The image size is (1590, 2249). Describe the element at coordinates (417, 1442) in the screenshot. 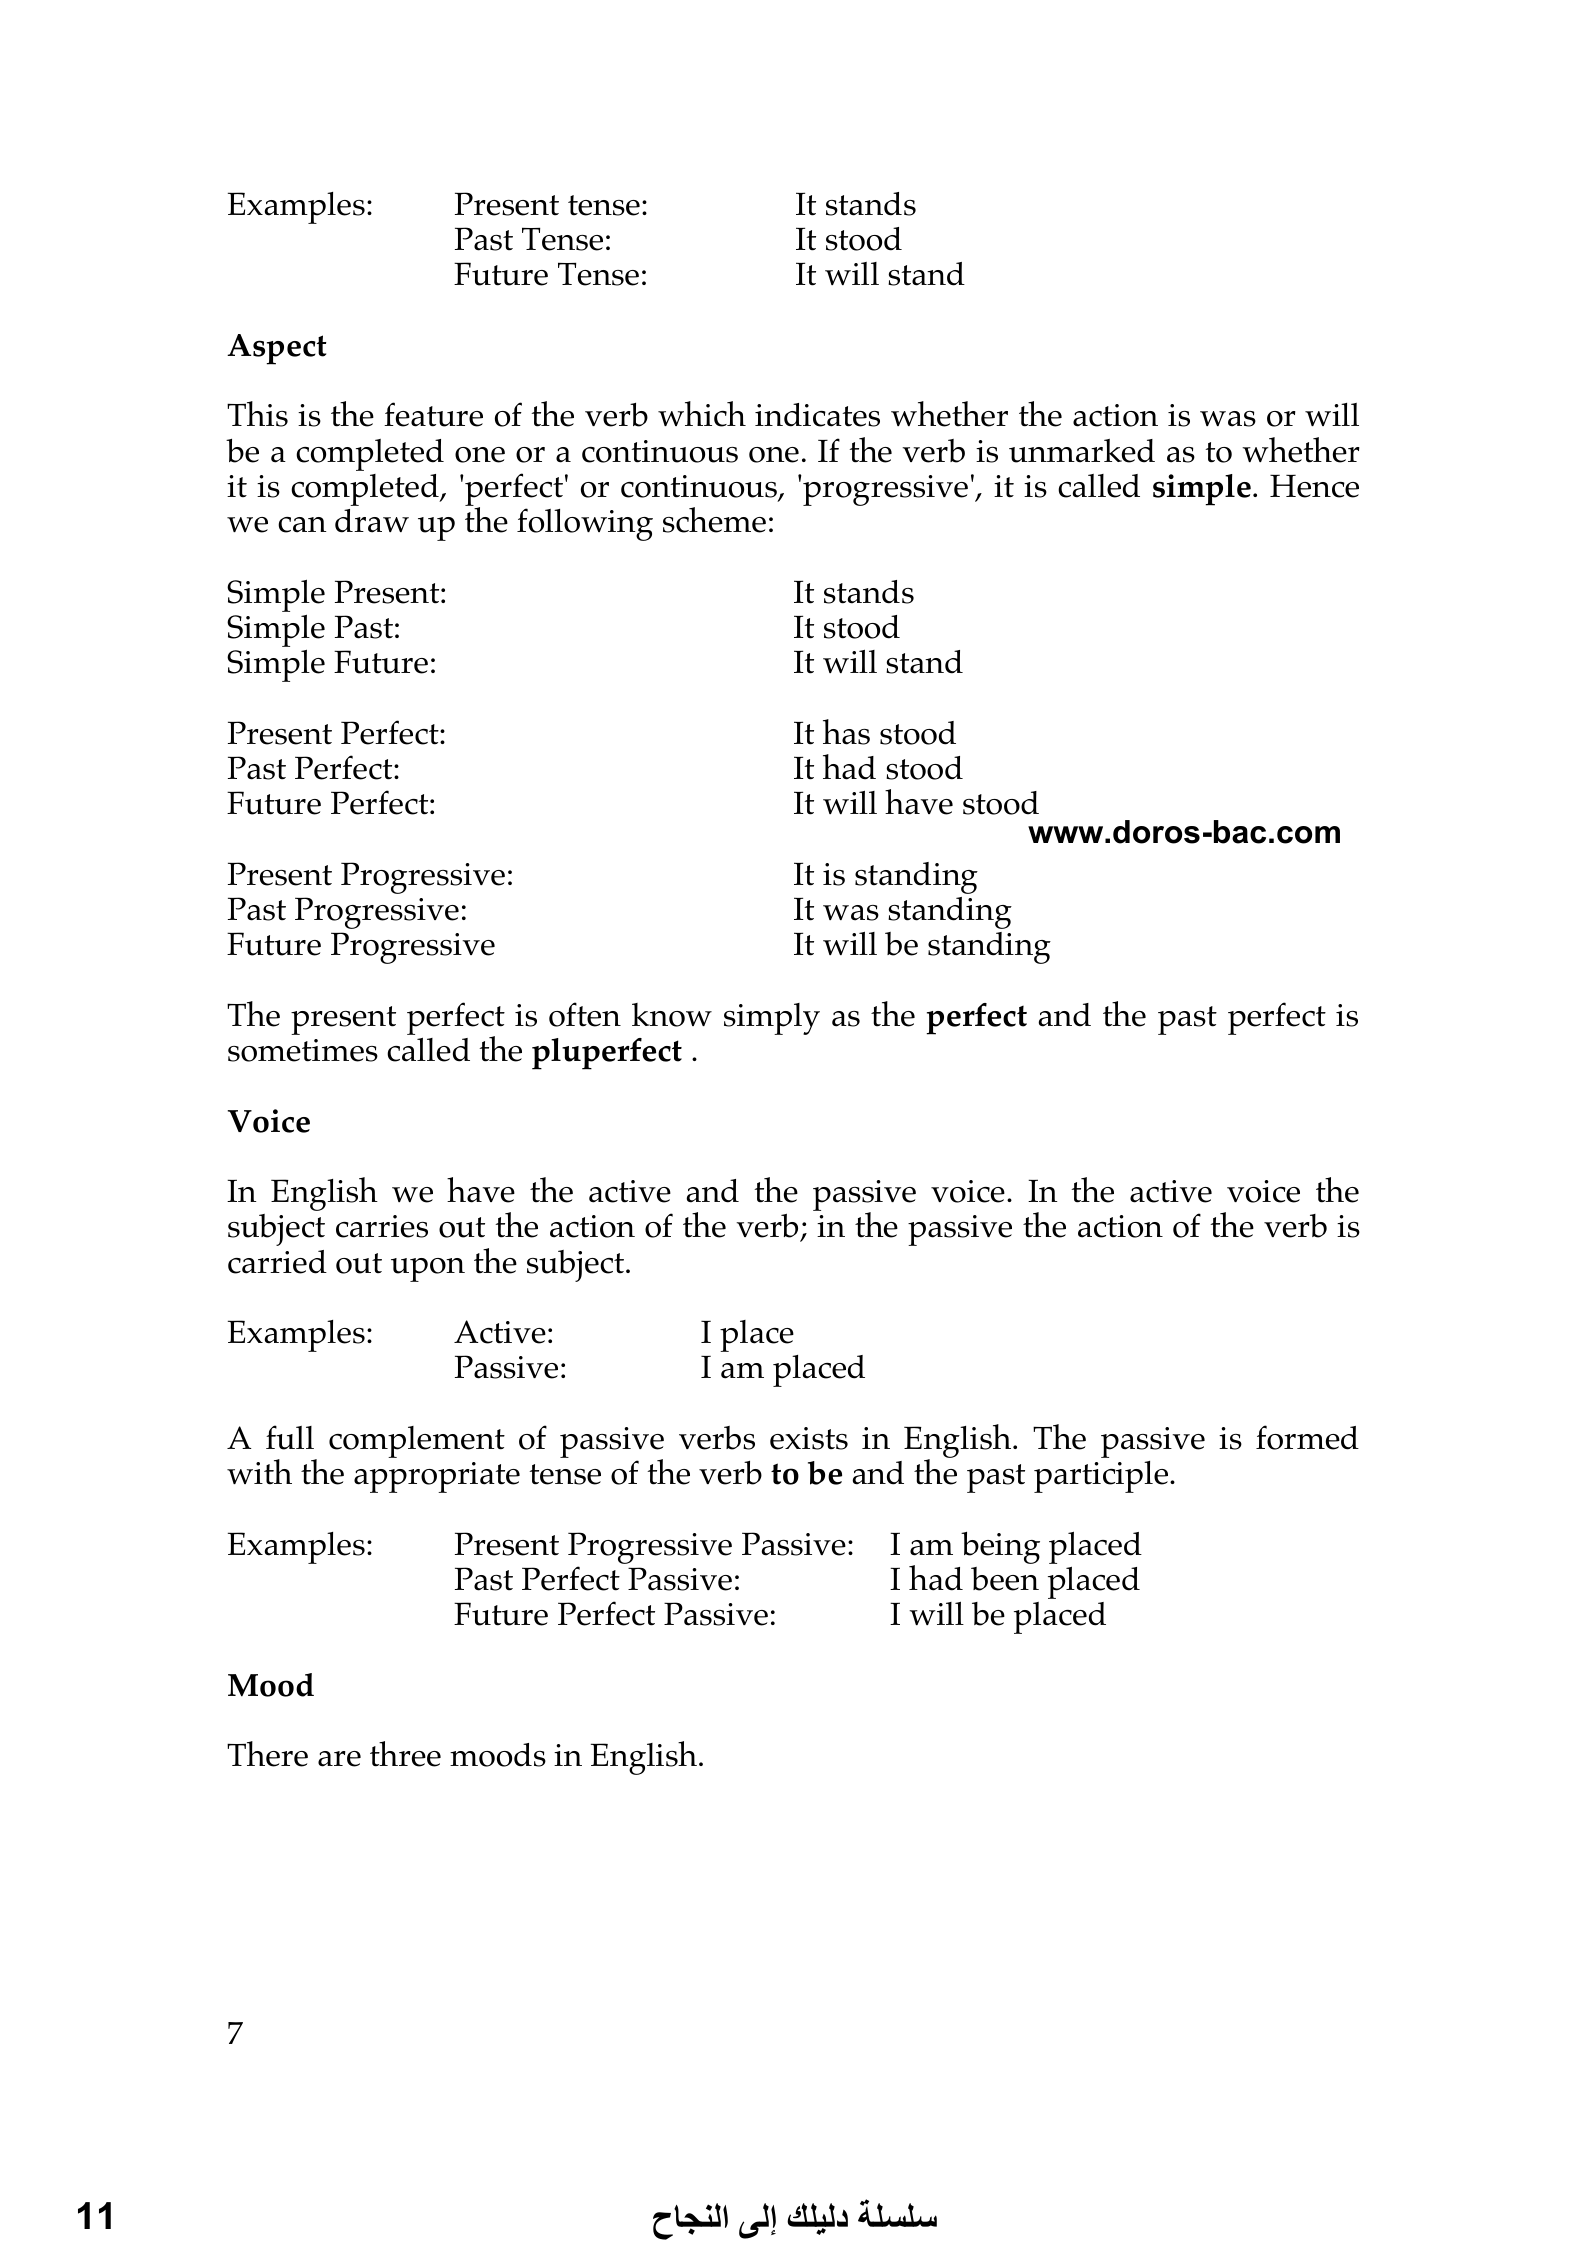

I see `complement` at that location.
